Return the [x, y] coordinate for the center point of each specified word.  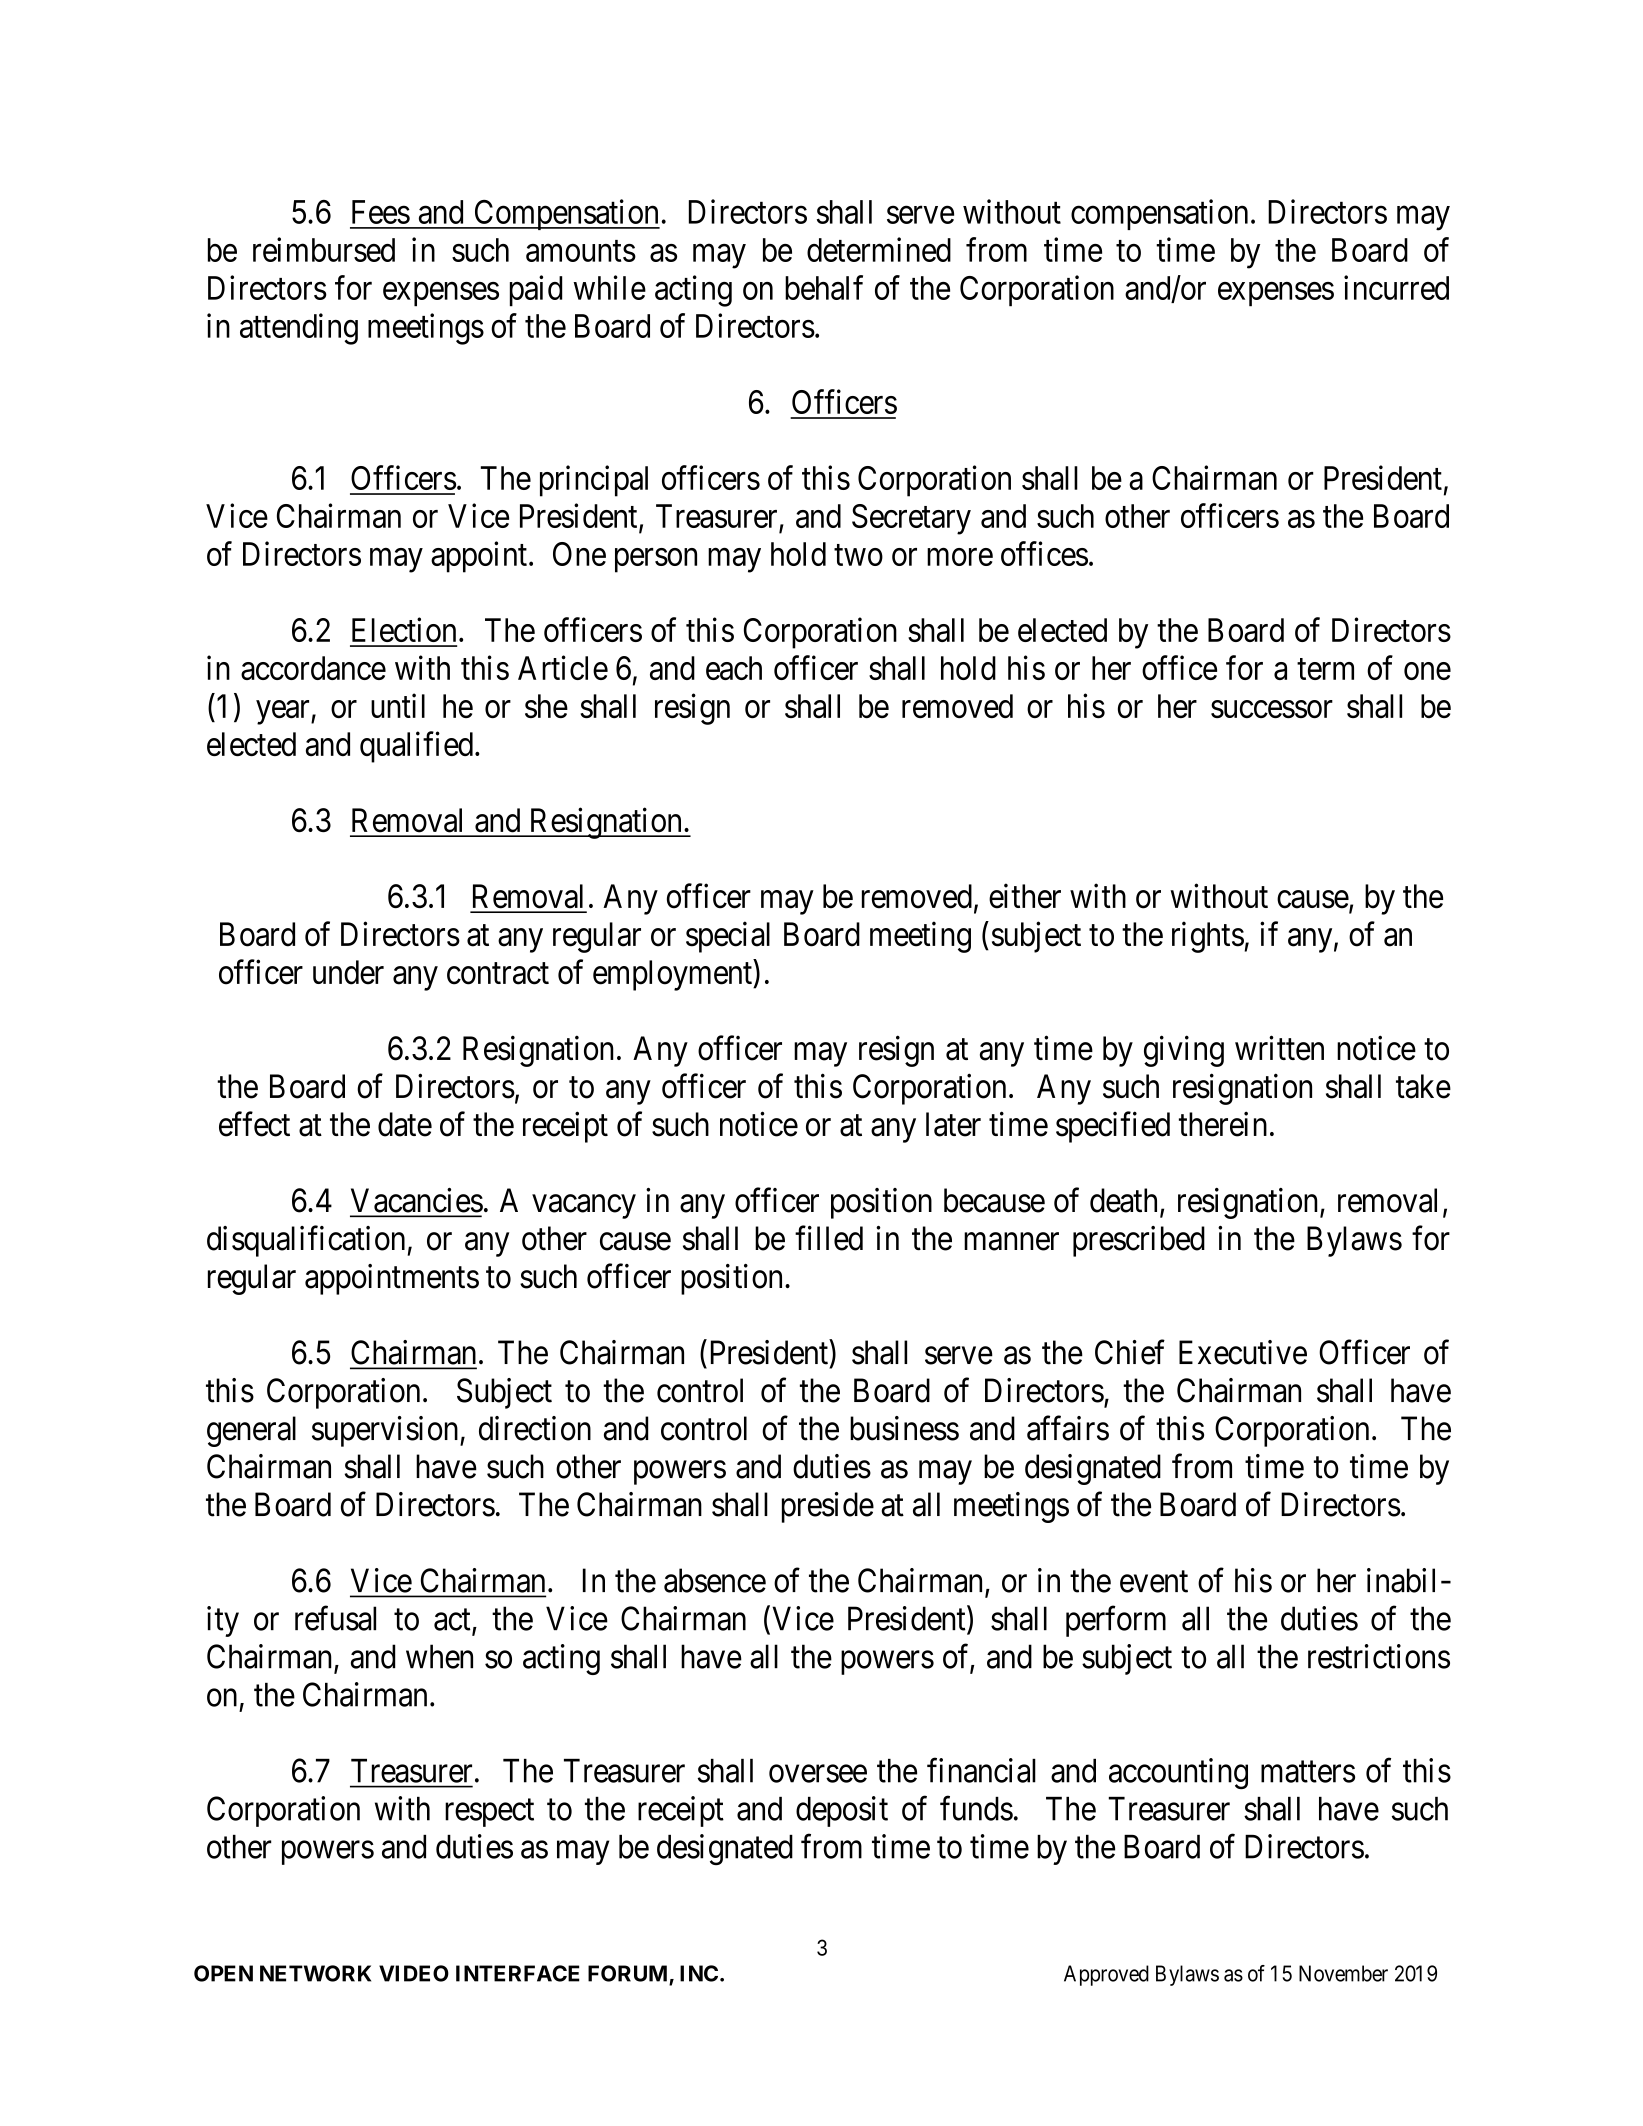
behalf [824, 287]
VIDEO [414, 1973]
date [405, 1124]
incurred [1396, 287]
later [953, 1124]
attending [299, 329]
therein [1223, 1124]
